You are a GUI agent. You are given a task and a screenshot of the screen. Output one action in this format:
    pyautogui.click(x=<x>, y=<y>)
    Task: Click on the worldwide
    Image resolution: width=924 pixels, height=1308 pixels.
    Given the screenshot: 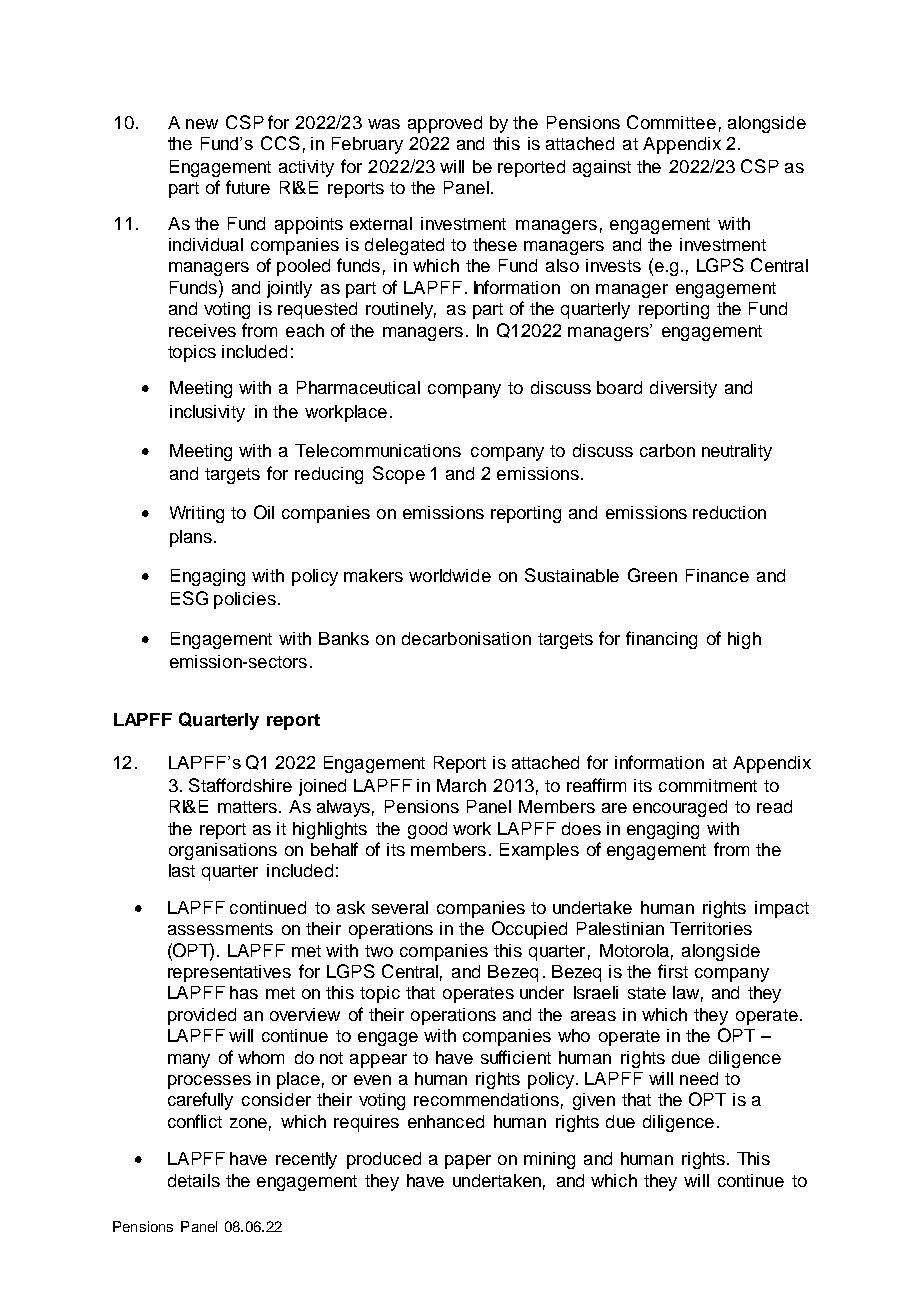 What is the action you would take?
    pyautogui.click(x=450, y=575)
